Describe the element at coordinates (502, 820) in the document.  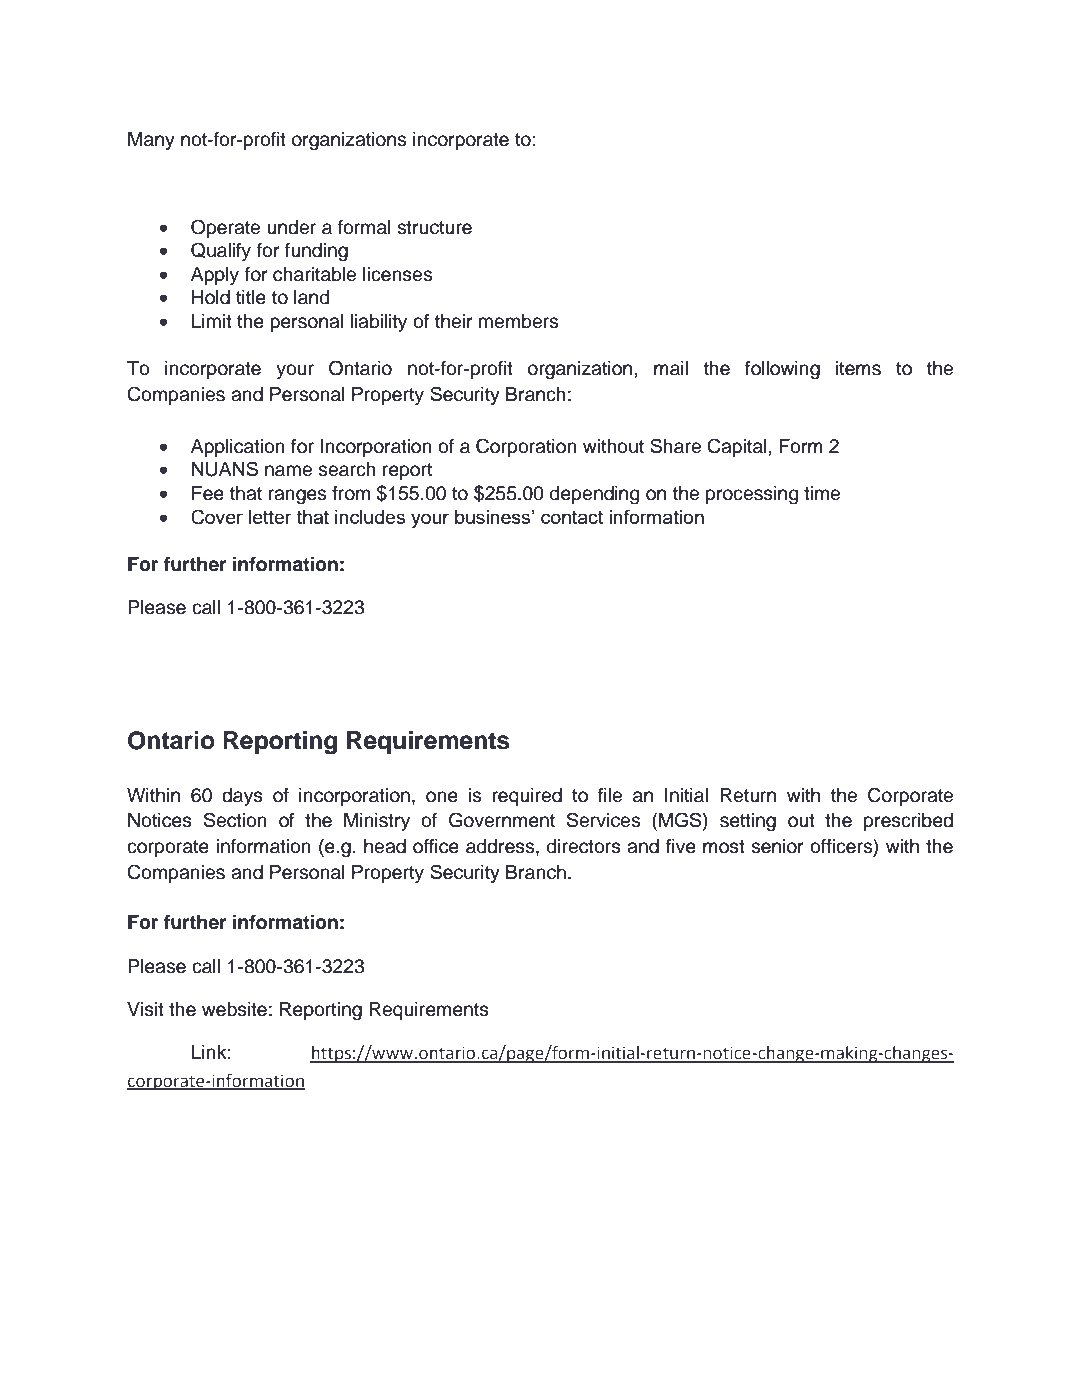
I see `Government` at that location.
